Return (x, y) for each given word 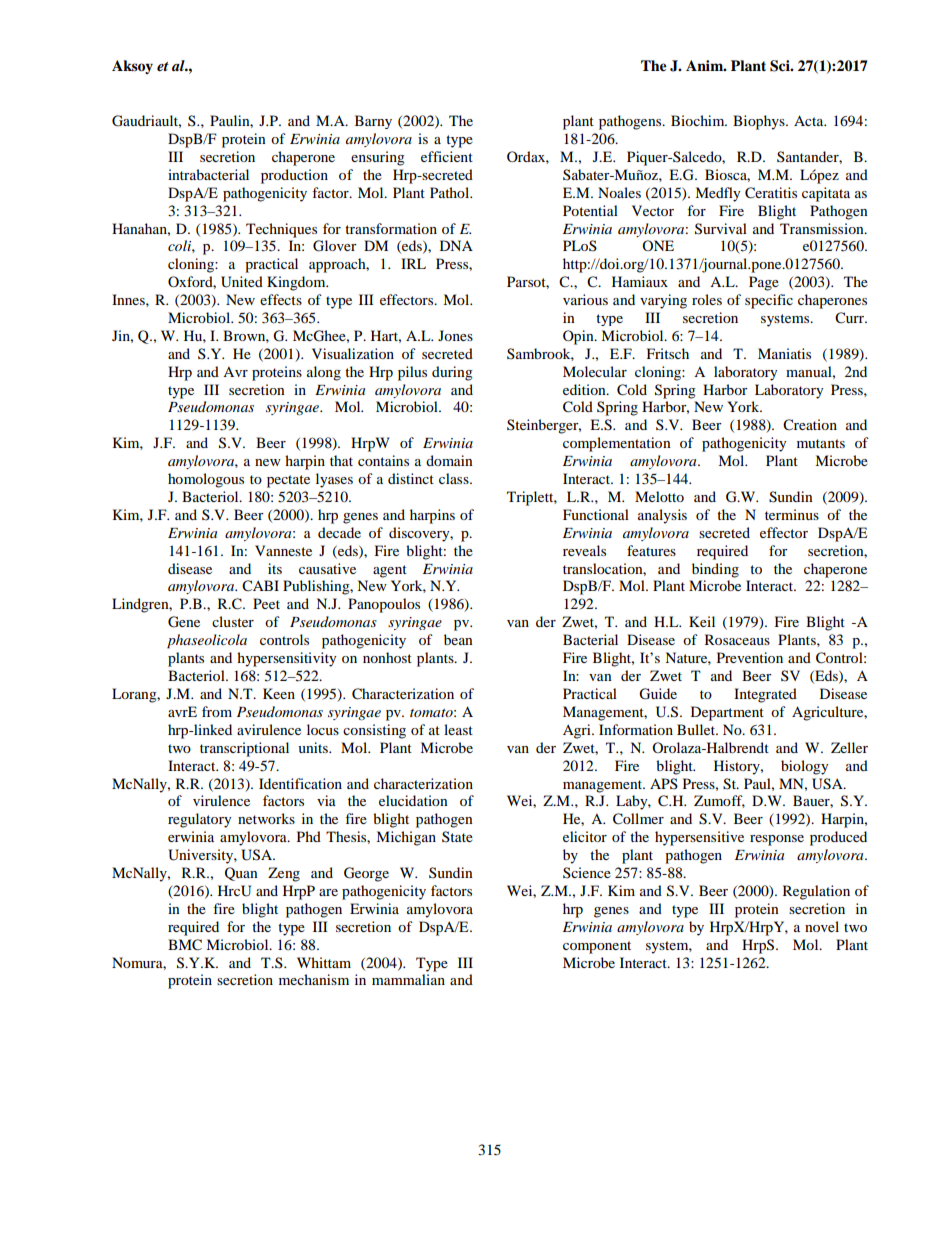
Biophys (760, 122)
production (294, 176)
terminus (792, 514)
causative (327, 568)
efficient (447, 156)
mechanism (314, 979)
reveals (584, 550)
